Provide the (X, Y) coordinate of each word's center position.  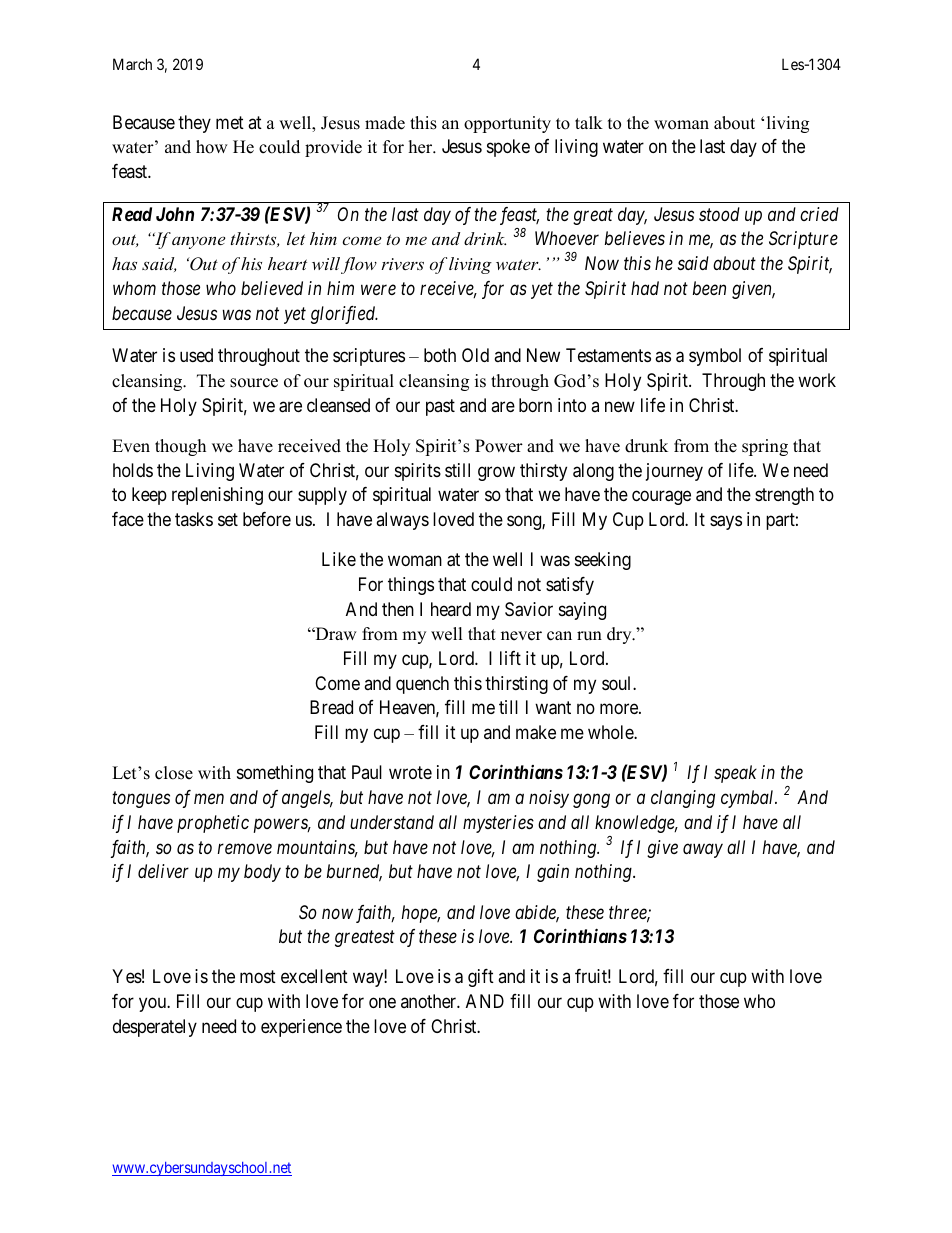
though (180, 447)
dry (620, 635)
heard (451, 609)
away (703, 850)
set (228, 519)
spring (765, 447)
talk (589, 122)
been (709, 288)
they (194, 124)
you (153, 1005)
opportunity (507, 124)
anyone (198, 242)
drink (485, 238)
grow (496, 473)
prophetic (213, 824)
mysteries (498, 824)
